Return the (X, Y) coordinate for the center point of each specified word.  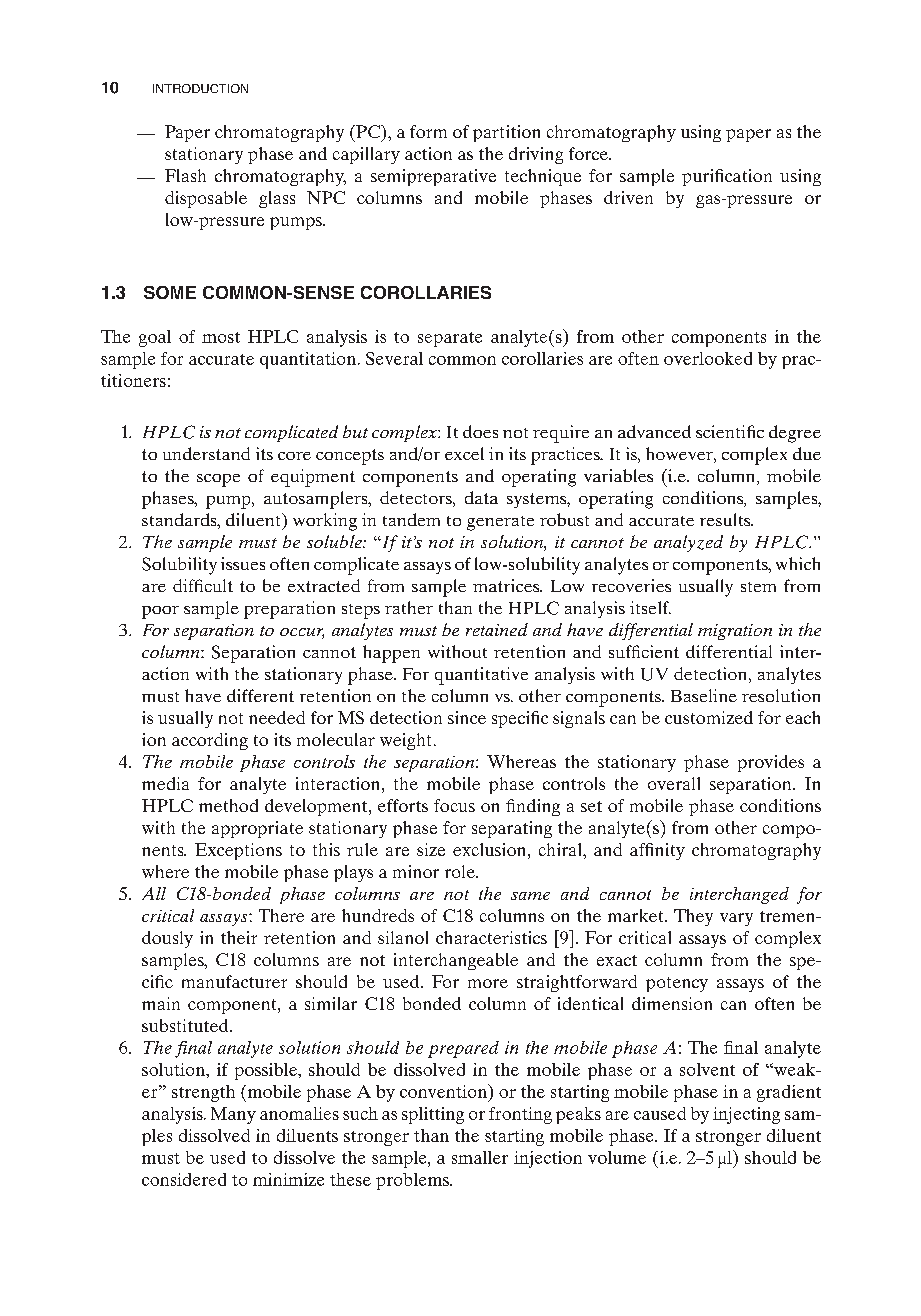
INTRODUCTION (200, 88)
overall (674, 783)
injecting (746, 1115)
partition (506, 133)
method (228, 805)
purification (727, 177)
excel (464, 453)
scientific (730, 431)
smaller (480, 1157)
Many (233, 1115)
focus (454, 805)
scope (218, 480)
